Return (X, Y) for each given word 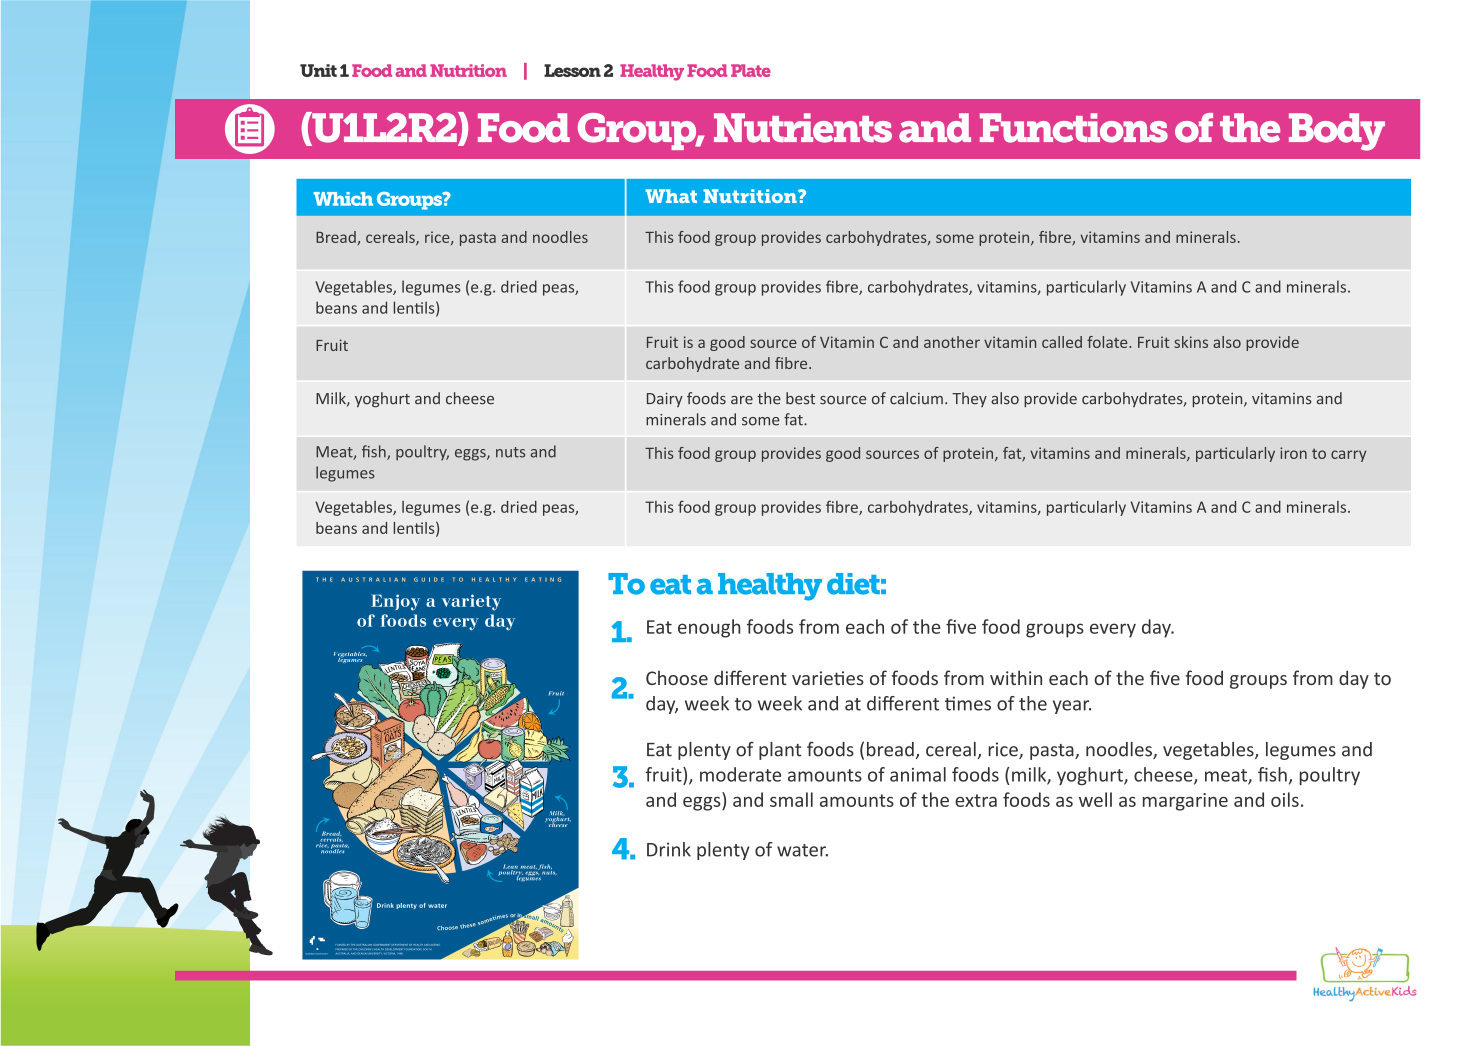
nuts (510, 452)
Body (1337, 132)
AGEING (435, 945)
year (1072, 707)
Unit (318, 70)
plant (780, 751)
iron (1293, 453)
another (952, 342)
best (800, 398)
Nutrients (803, 128)
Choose (677, 677)
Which (343, 199)
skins (1191, 342)
